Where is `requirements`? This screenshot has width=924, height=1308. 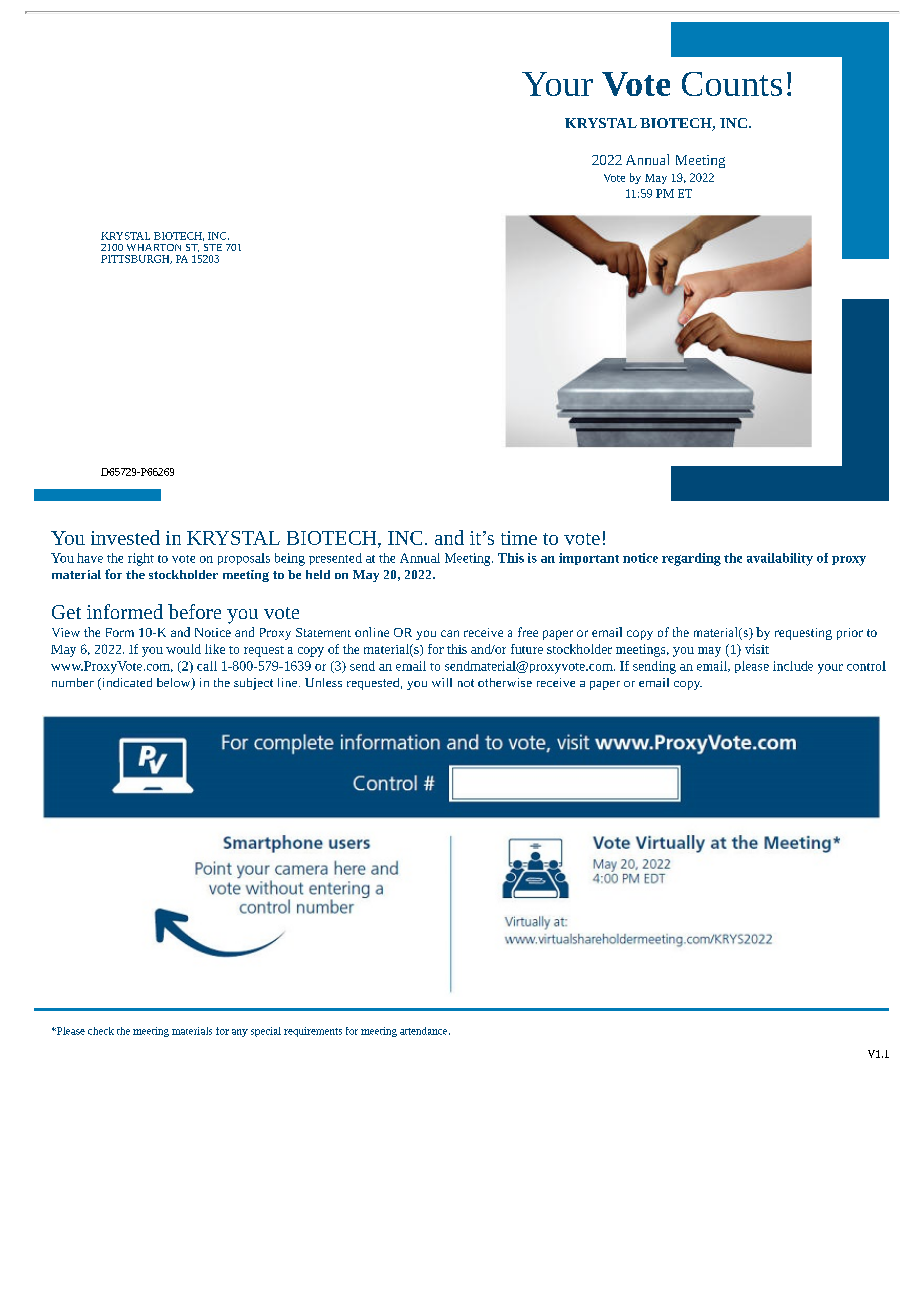 requirements is located at coordinates (313, 1032).
